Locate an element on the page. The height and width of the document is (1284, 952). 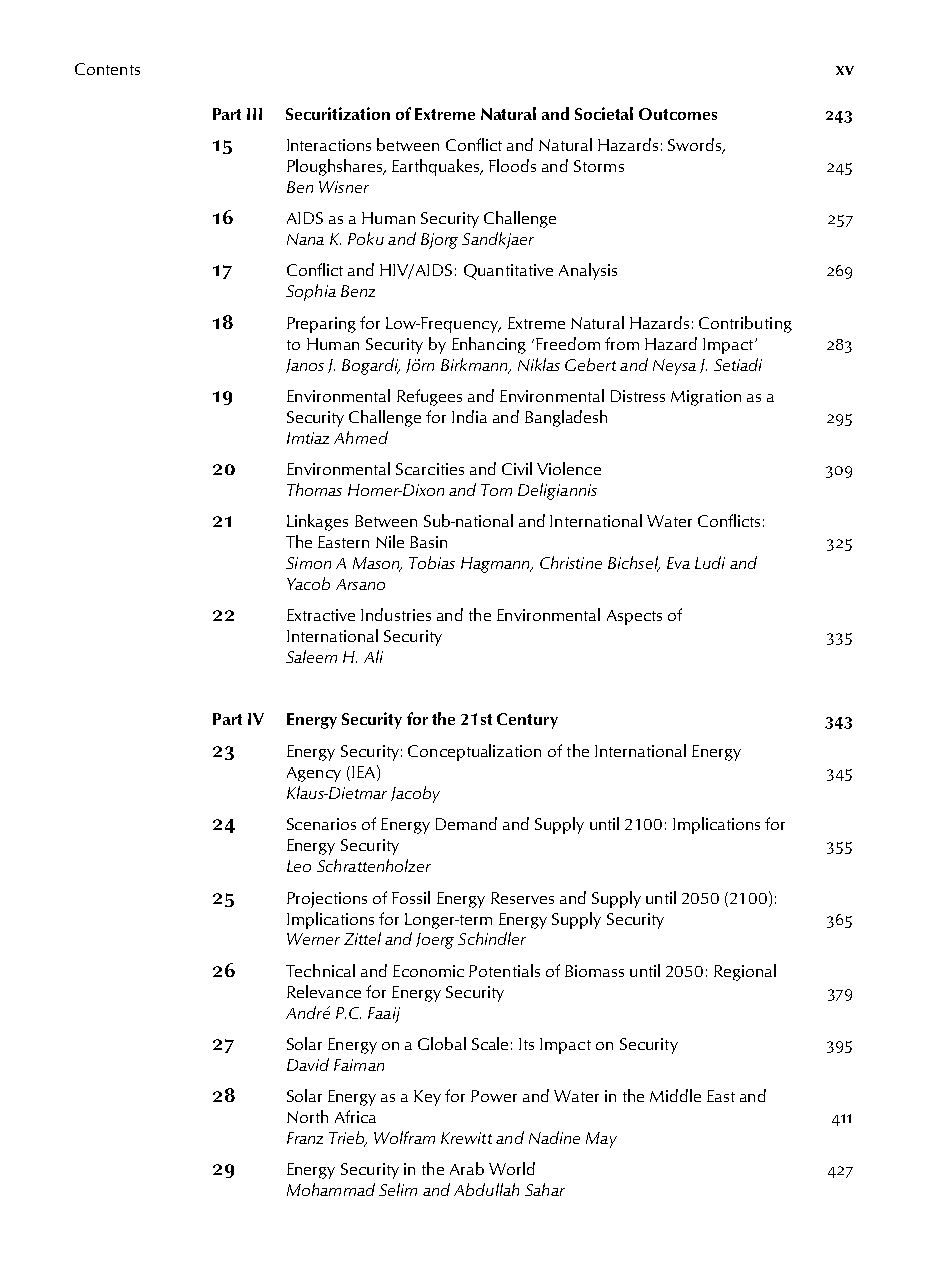
Outcomes is located at coordinates (678, 114).
